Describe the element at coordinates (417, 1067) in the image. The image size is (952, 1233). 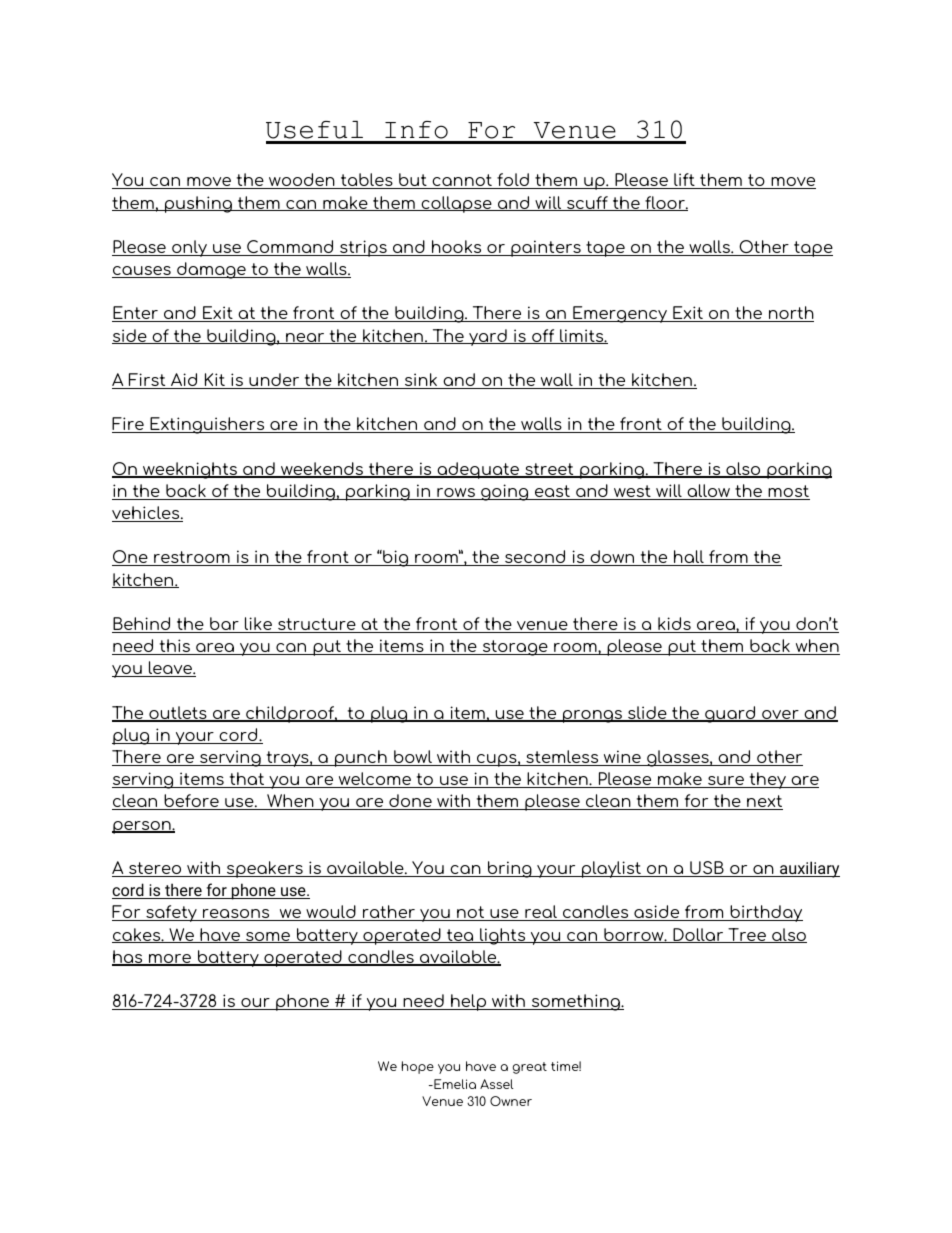
I see `hope` at that location.
